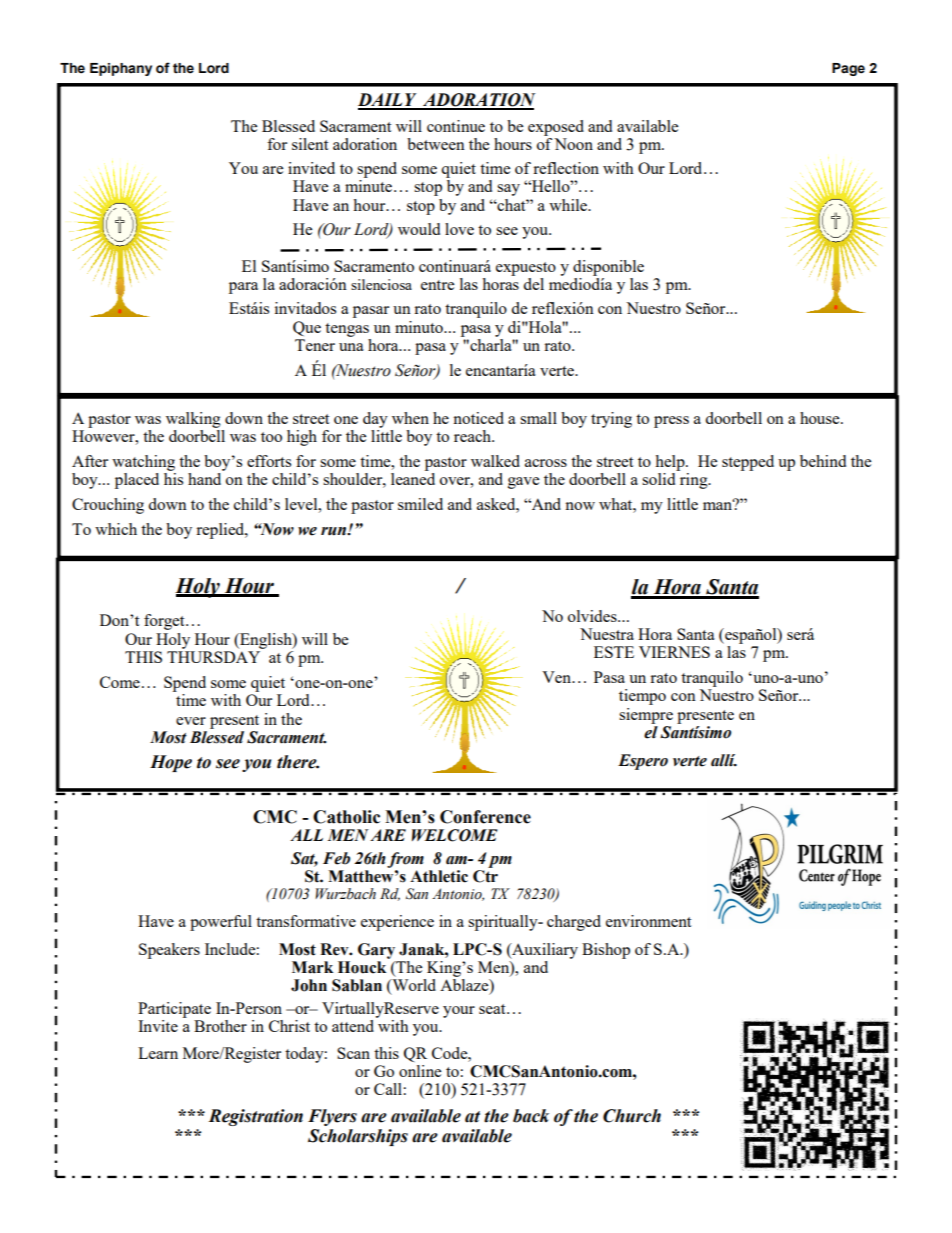 Image resolution: width=952 pixels, height=1233 pixels. What do you see at coordinates (848, 69) in the screenshot?
I see `Page` at bounding box center [848, 69].
